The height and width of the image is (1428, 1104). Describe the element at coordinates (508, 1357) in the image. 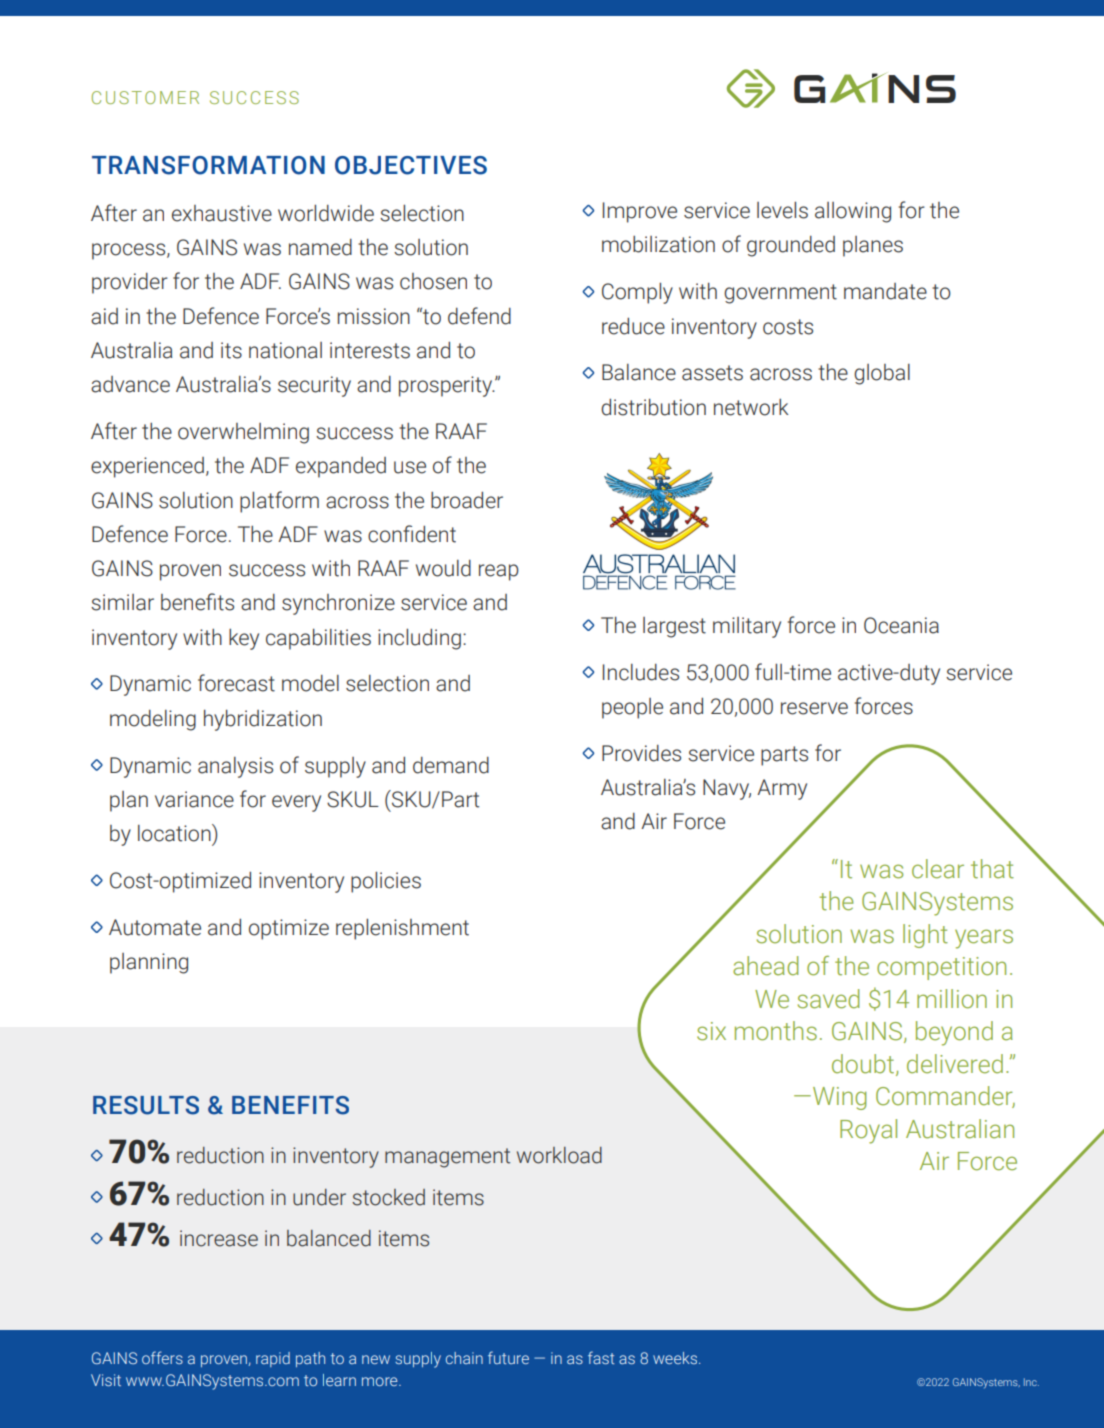

I see `future` at that location.
